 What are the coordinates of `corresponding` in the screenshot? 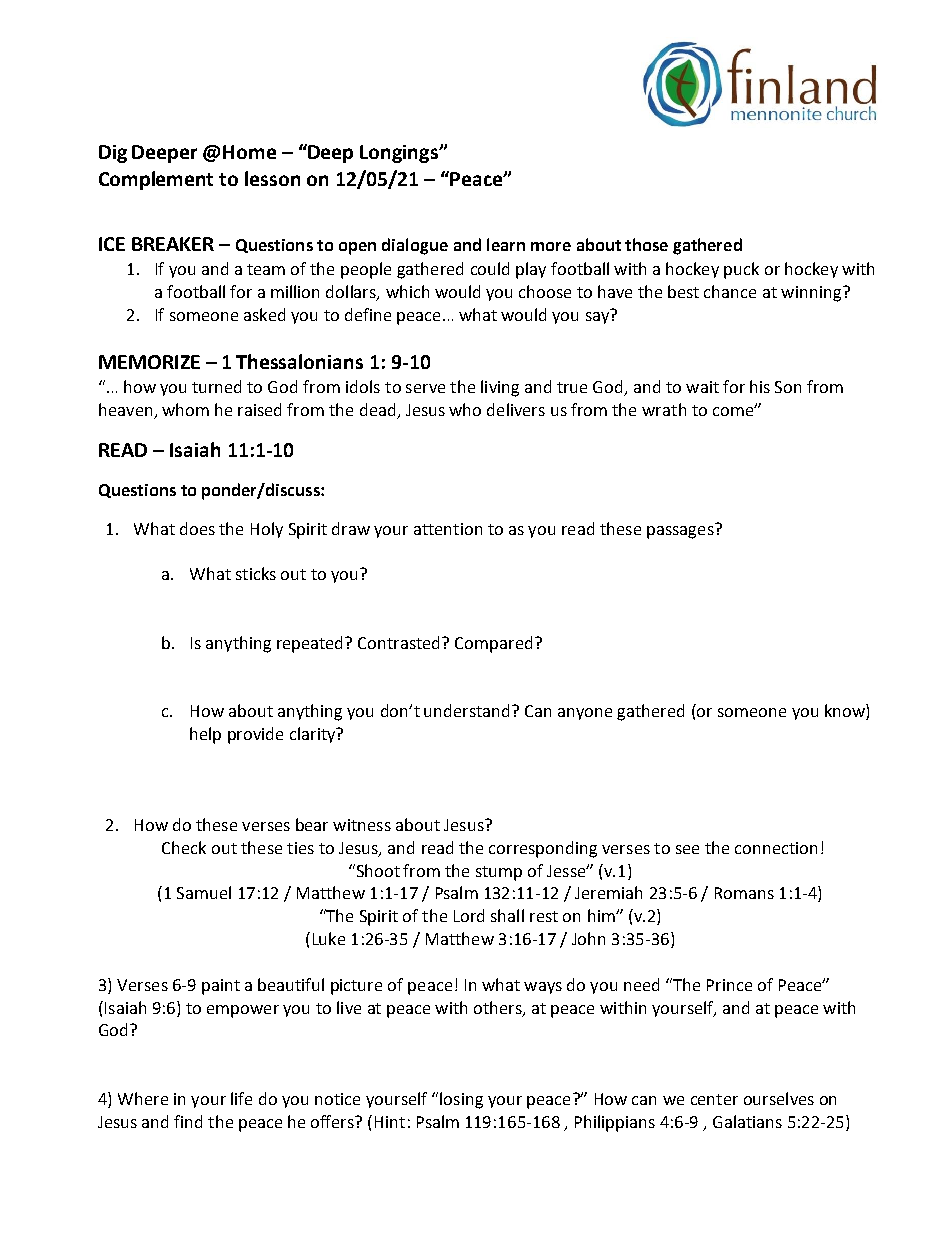 It's located at (543, 849).
